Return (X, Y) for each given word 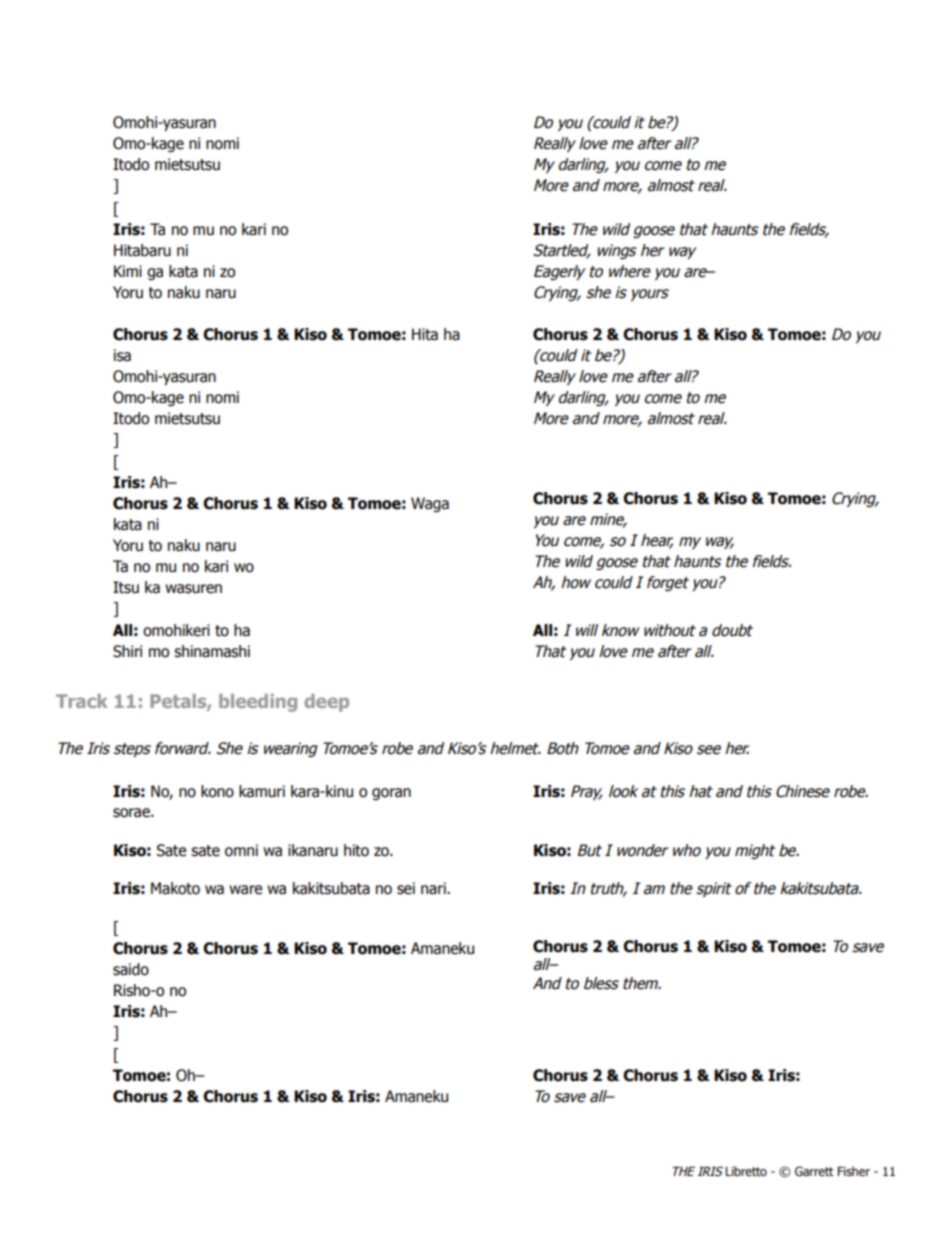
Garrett (814, 1171)
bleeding (258, 703)
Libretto (746, 1171)
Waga (430, 504)
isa (122, 355)
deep (326, 703)
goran (391, 794)
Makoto (175, 888)
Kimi (128, 271)
